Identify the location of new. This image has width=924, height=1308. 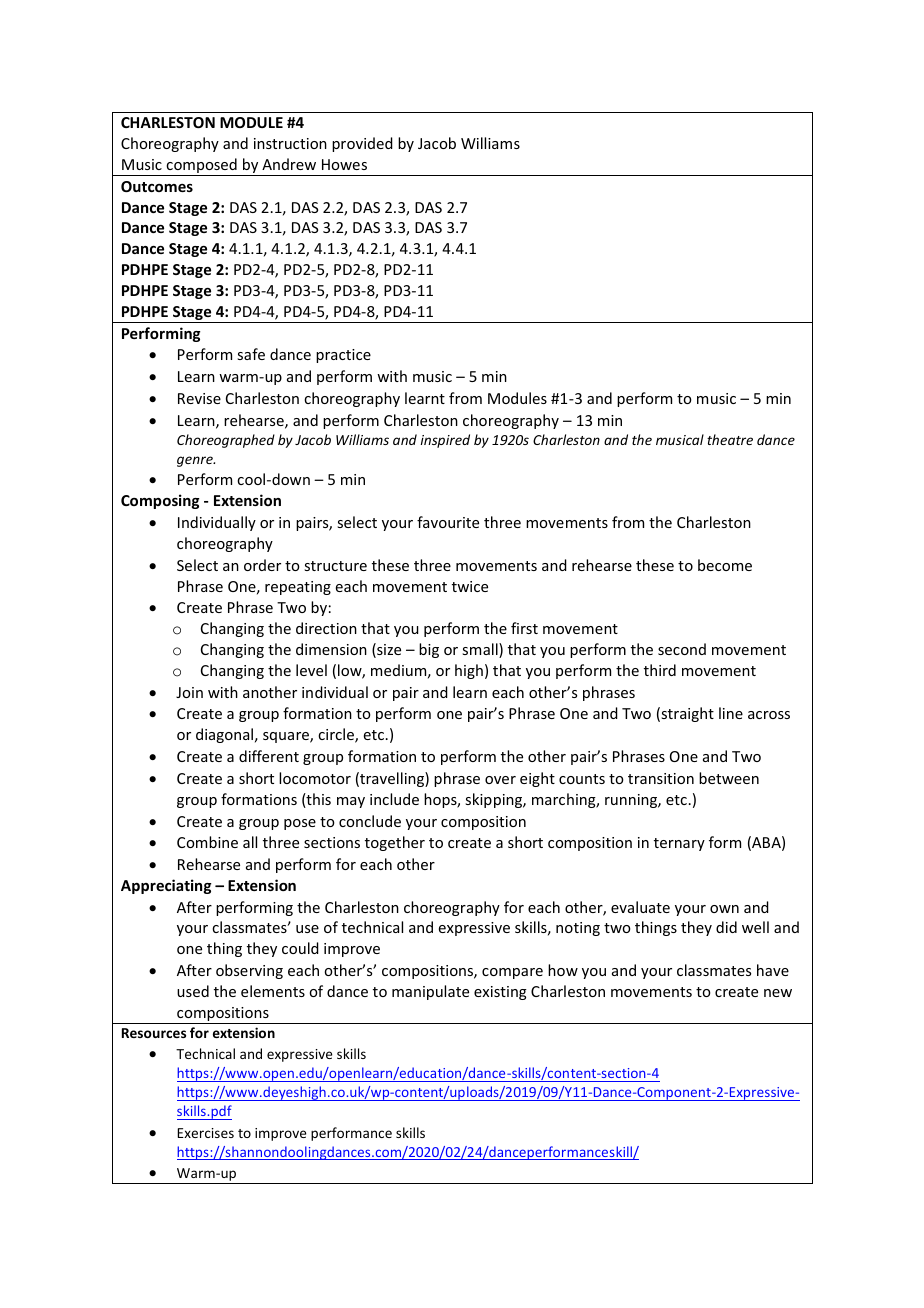
(778, 993).
